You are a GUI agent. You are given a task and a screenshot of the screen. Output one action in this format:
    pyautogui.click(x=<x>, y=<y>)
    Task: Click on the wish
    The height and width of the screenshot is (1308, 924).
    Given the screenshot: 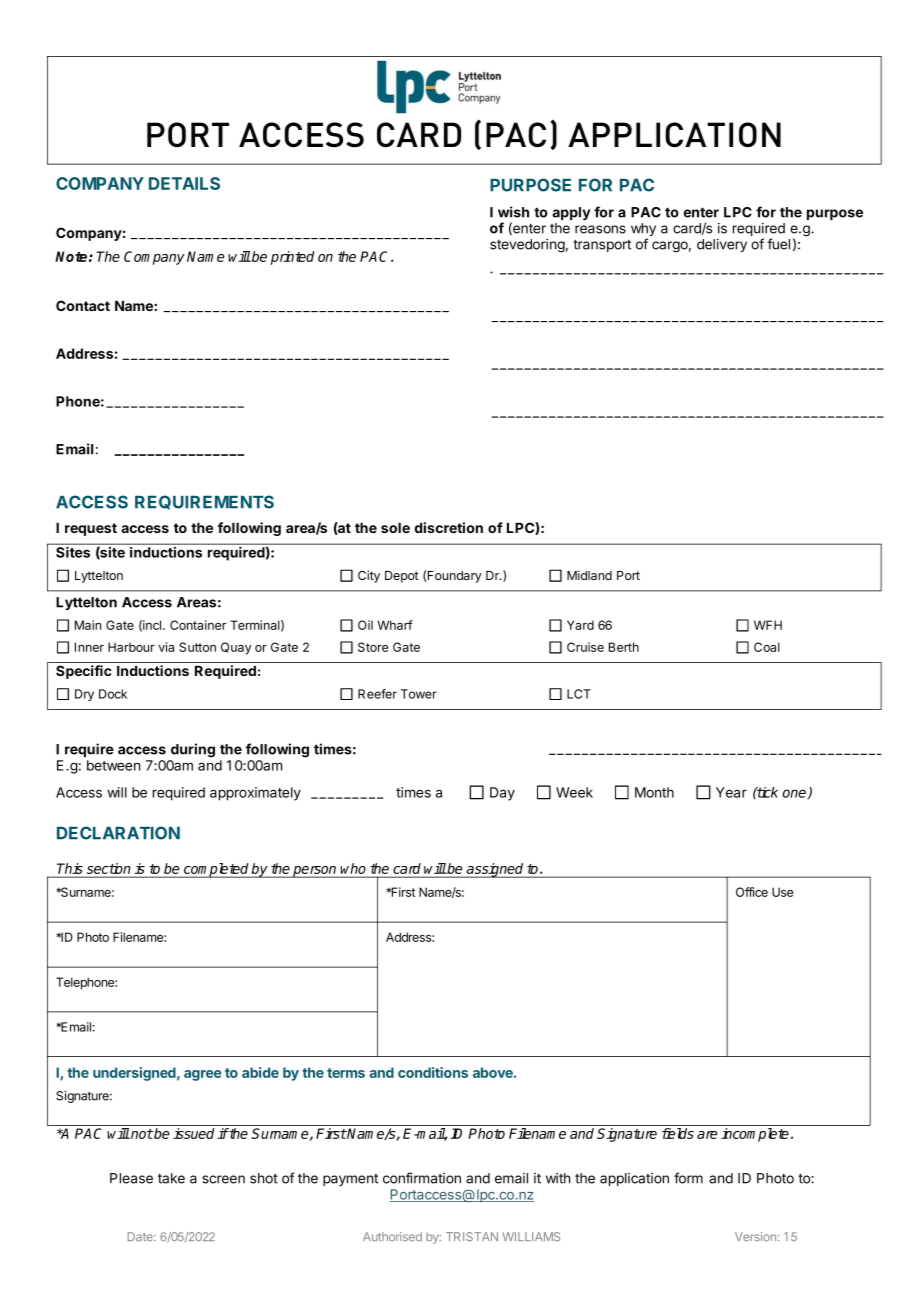 What is the action you would take?
    pyautogui.click(x=513, y=212)
